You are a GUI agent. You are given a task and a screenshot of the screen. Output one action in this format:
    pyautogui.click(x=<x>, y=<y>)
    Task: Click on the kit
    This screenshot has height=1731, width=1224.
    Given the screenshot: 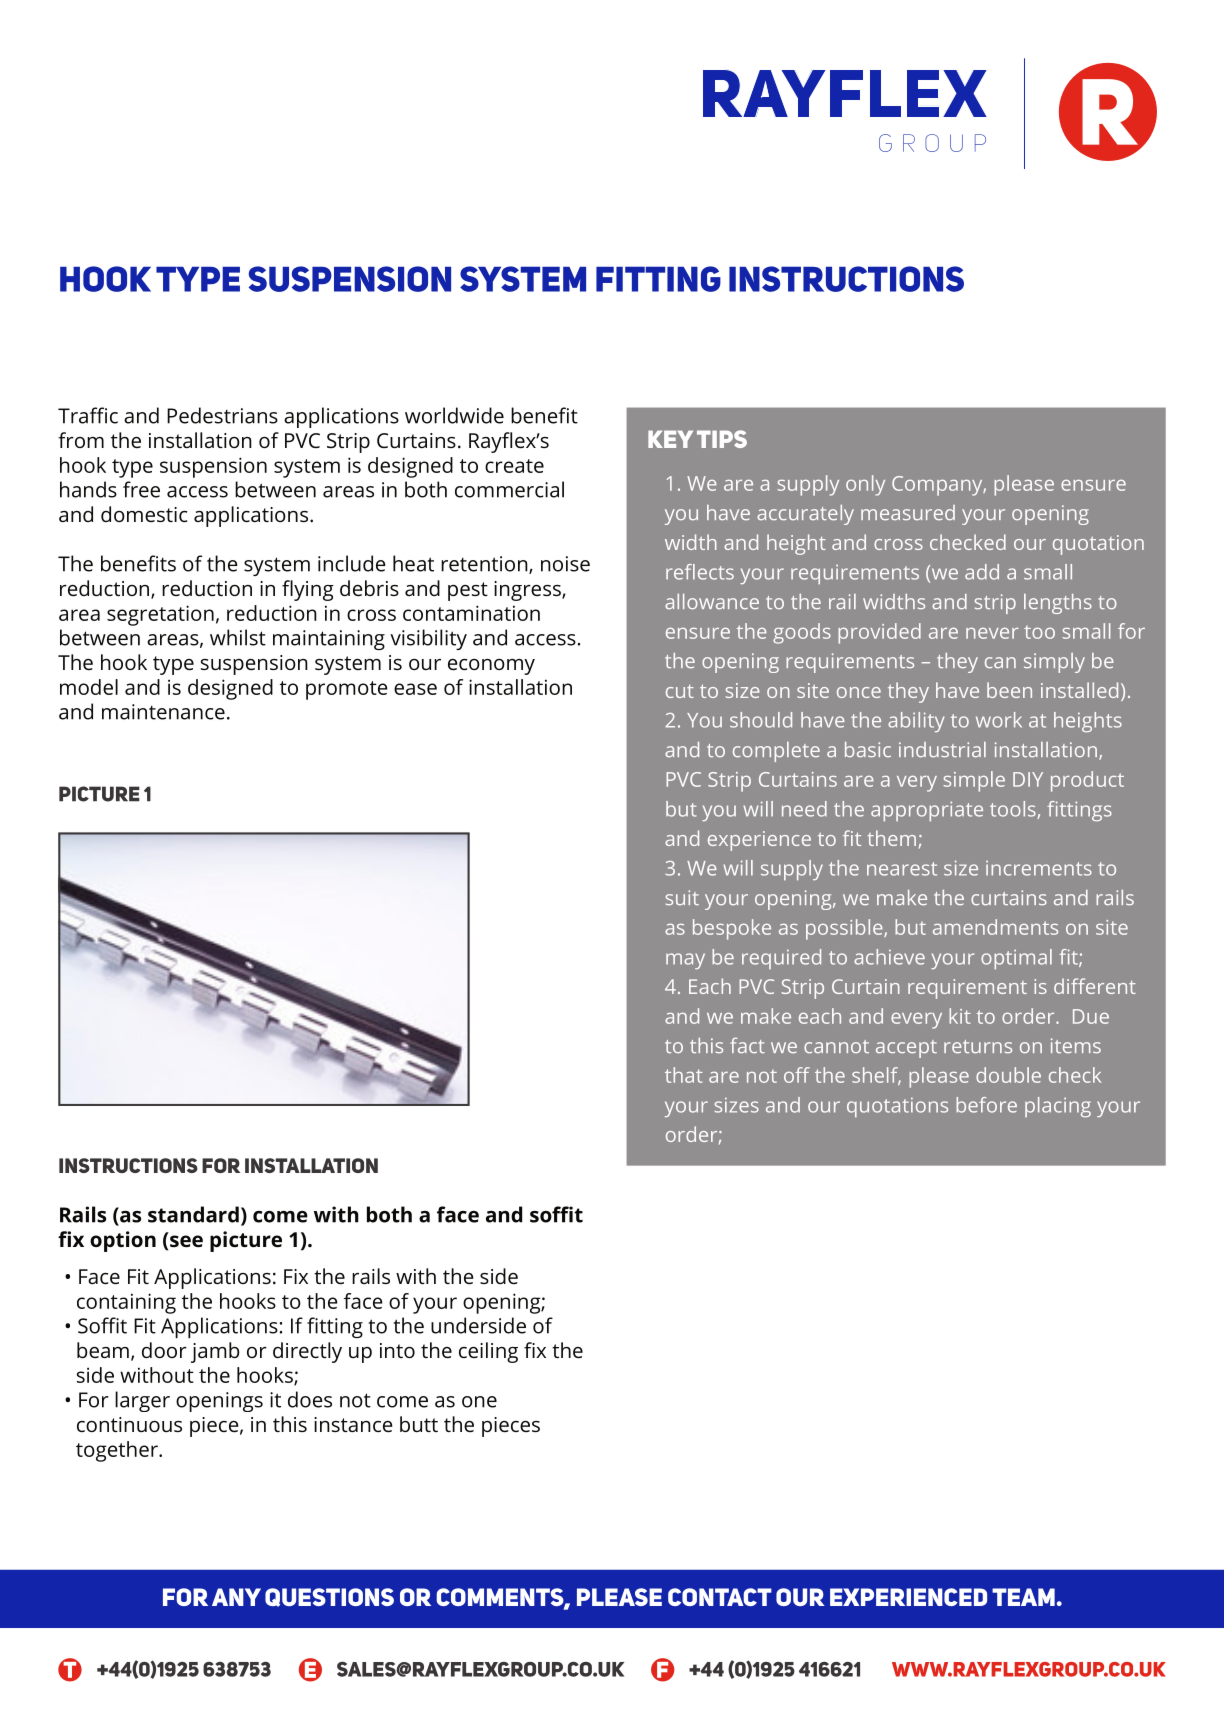 What is the action you would take?
    pyautogui.click(x=960, y=1016)
